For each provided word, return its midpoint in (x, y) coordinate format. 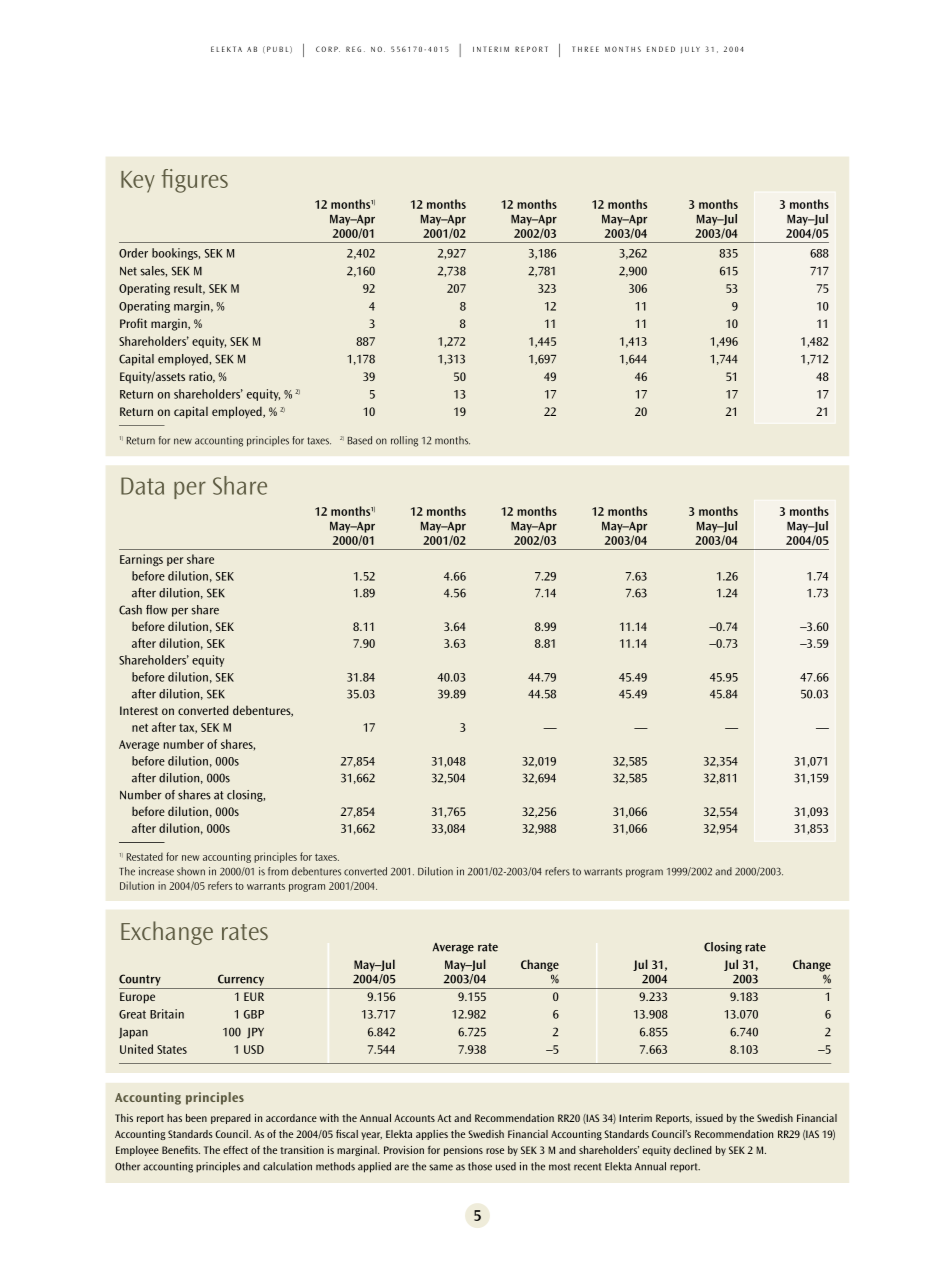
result (189, 289)
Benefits (181, 1150)
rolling (404, 441)
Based (360, 440)
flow (157, 610)
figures (195, 181)
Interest (139, 710)
